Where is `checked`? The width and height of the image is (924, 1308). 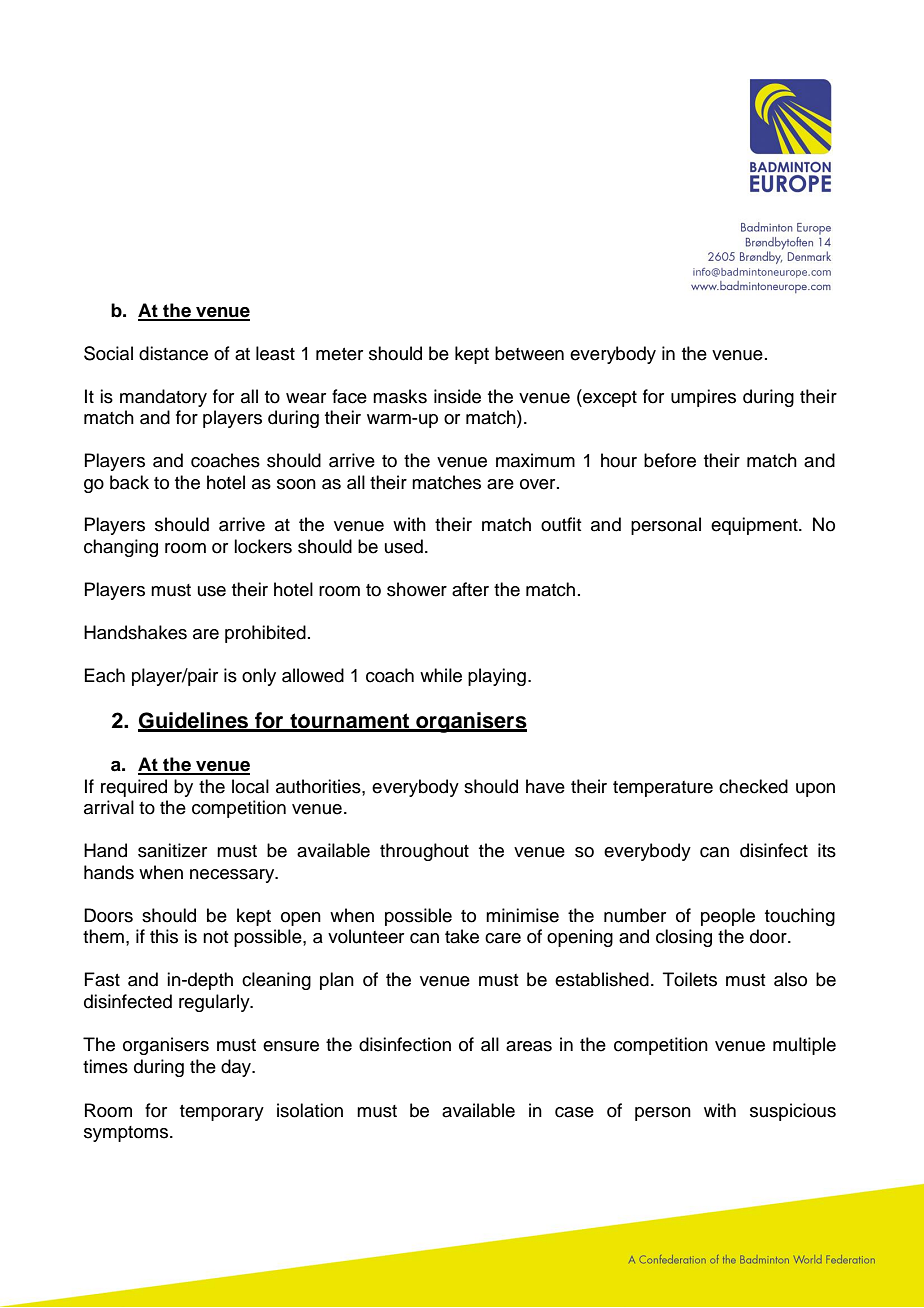
checked is located at coordinates (753, 786).
